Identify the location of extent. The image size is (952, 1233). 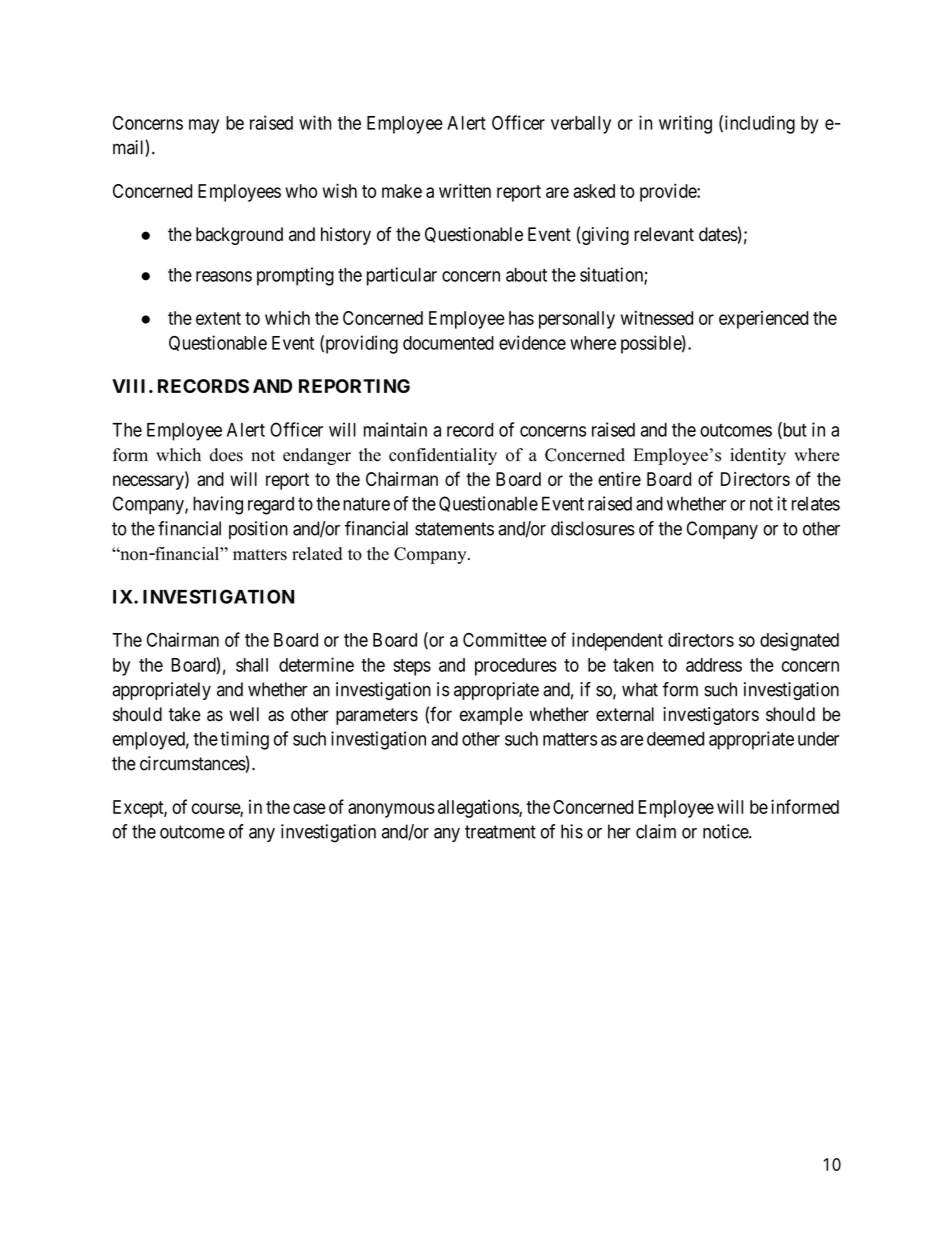
(218, 318).
